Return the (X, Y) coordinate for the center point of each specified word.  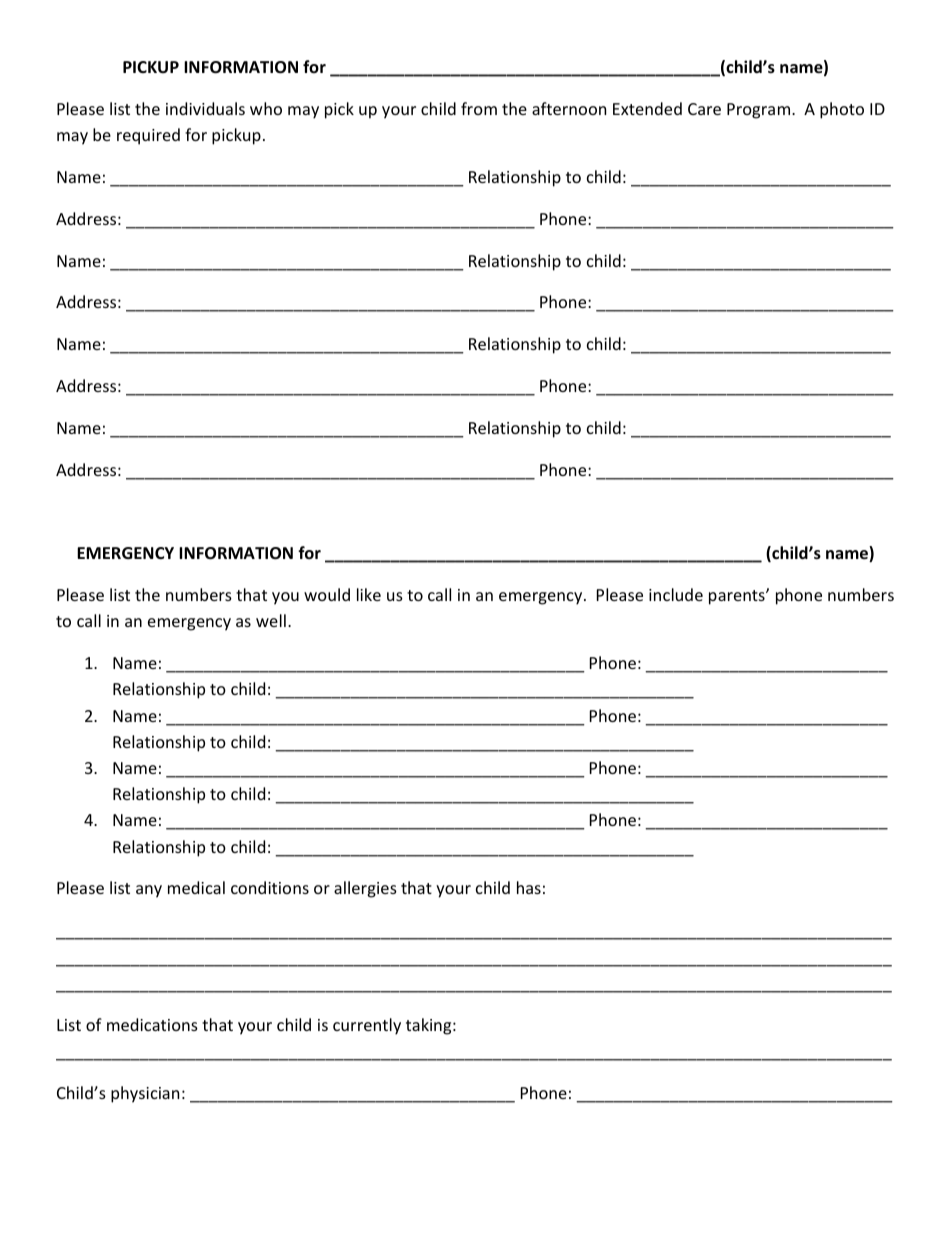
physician (145, 1094)
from (479, 108)
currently (367, 1026)
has (529, 887)
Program (760, 111)
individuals (205, 108)
